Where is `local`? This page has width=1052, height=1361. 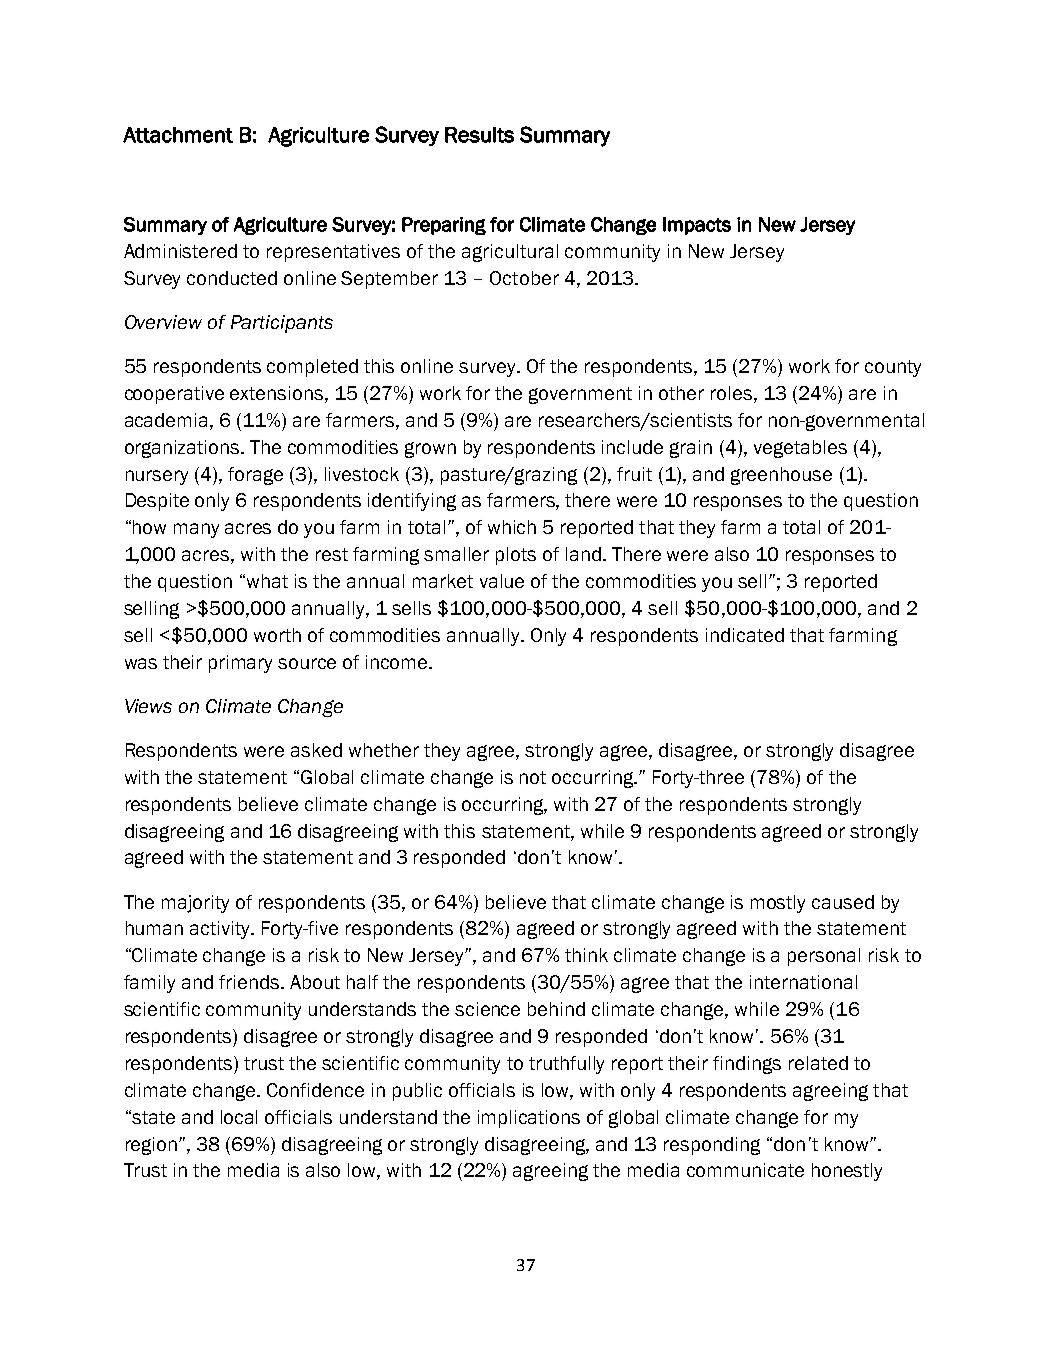 local is located at coordinates (239, 1117).
